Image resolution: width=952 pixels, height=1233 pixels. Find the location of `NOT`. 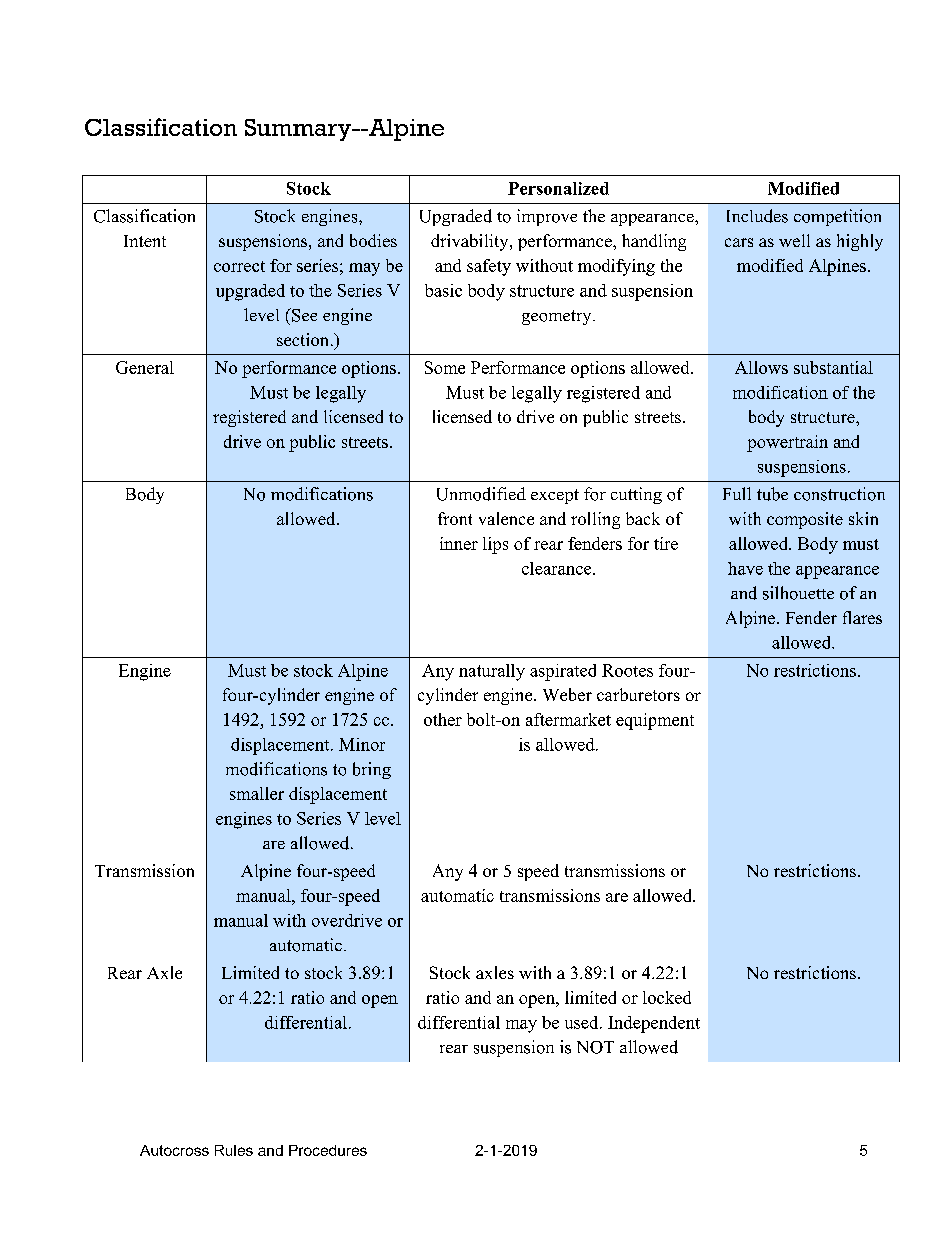

NOT is located at coordinates (595, 1047).
